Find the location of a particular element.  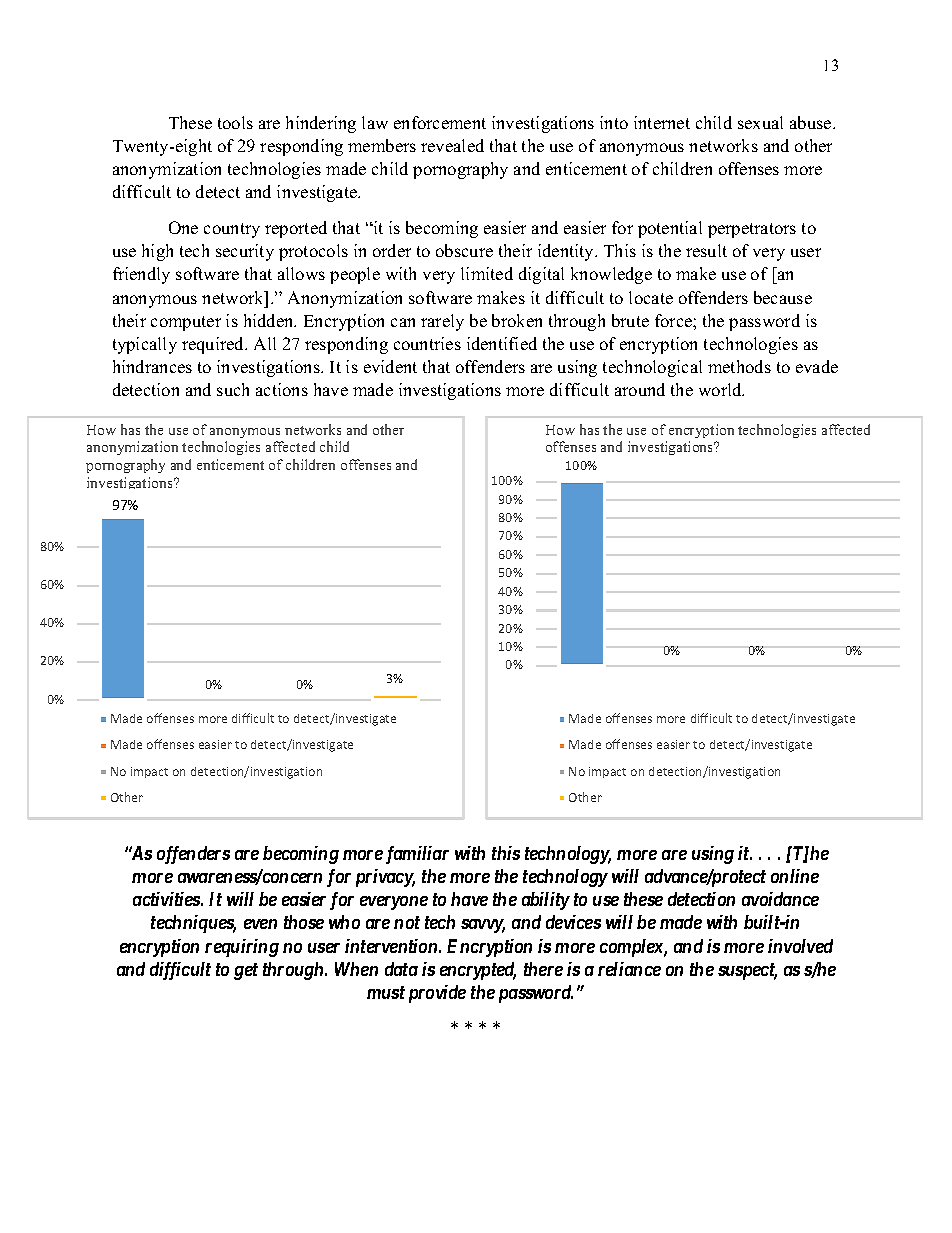

tools is located at coordinates (235, 122).
